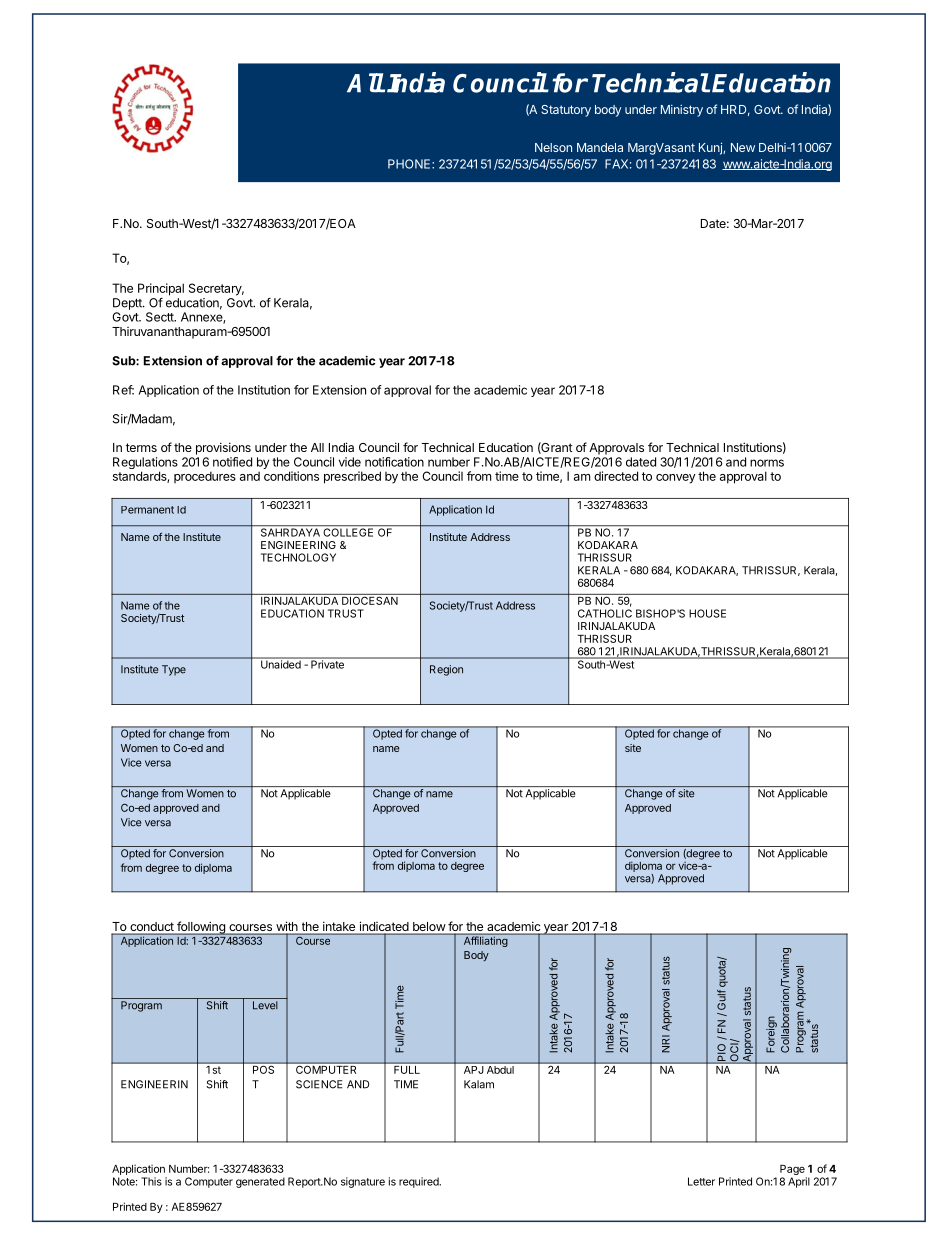 The image size is (952, 1233). Describe the element at coordinates (223, 448) in the screenshot. I see `provisions` at that location.
